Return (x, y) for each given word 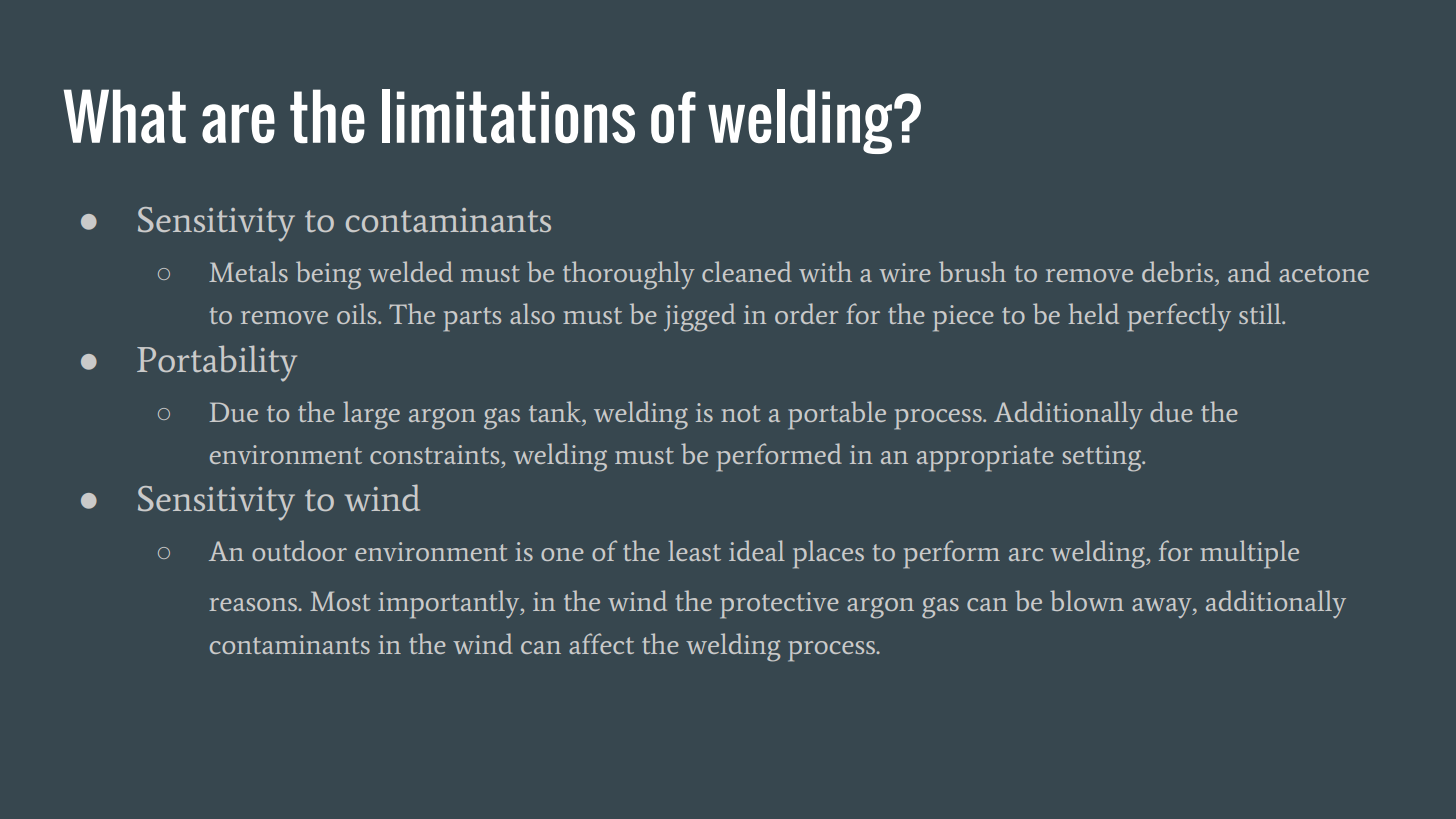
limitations (508, 116)
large (371, 415)
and (1249, 271)
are (238, 124)
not (741, 413)
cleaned (747, 271)
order (807, 313)
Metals (248, 271)
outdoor (299, 550)
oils (358, 313)
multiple (1249, 554)
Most (340, 601)
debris (1179, 271)
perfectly (1179, 317)
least (694, 550)
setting (1103, 458)
